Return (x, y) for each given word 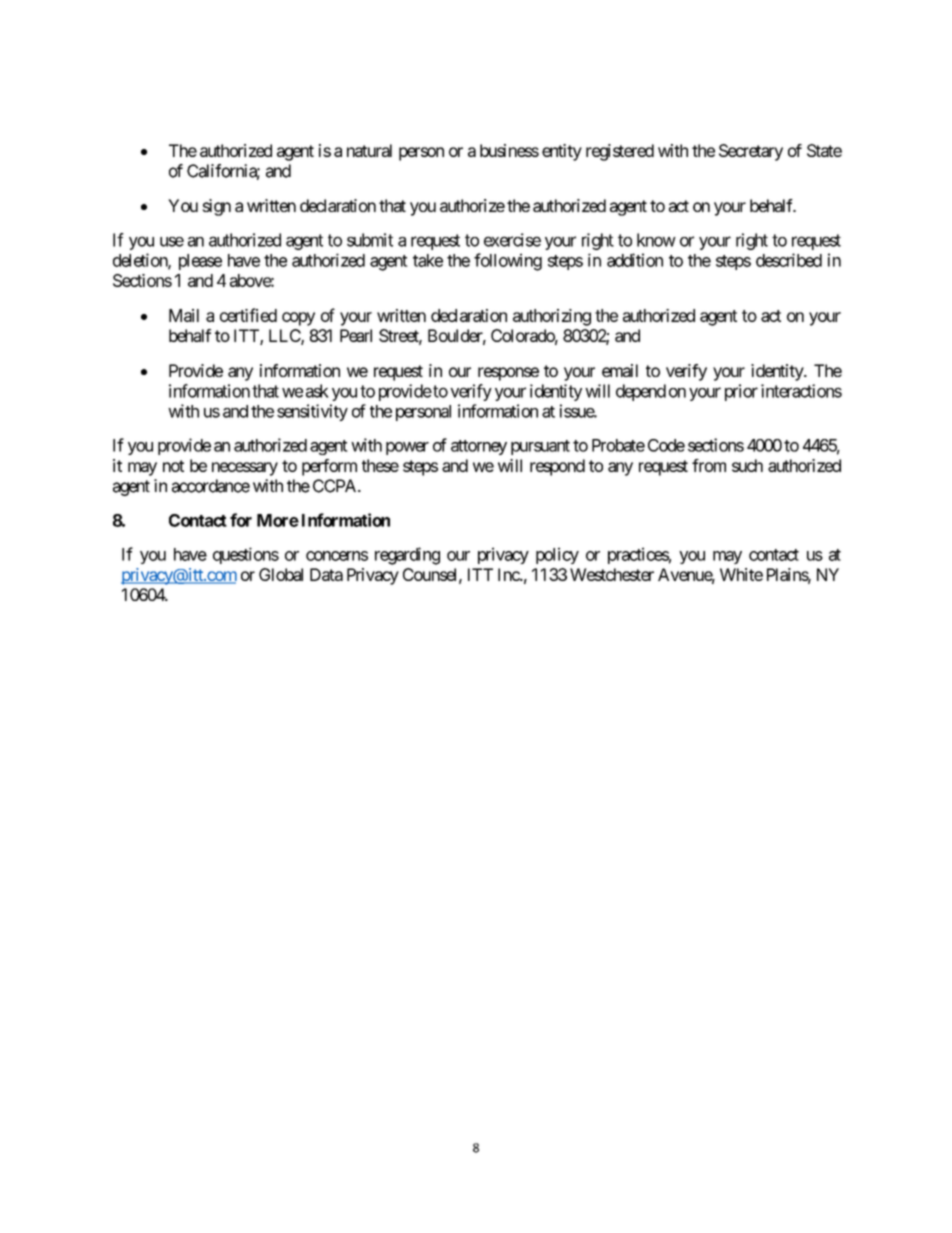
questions (246, 555)
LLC (285, 337)
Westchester (612, 574)
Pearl (356, 335)
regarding (407, 556)
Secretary (751, 152)
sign (216, 207)
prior (741, 392)
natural (369, 150)
